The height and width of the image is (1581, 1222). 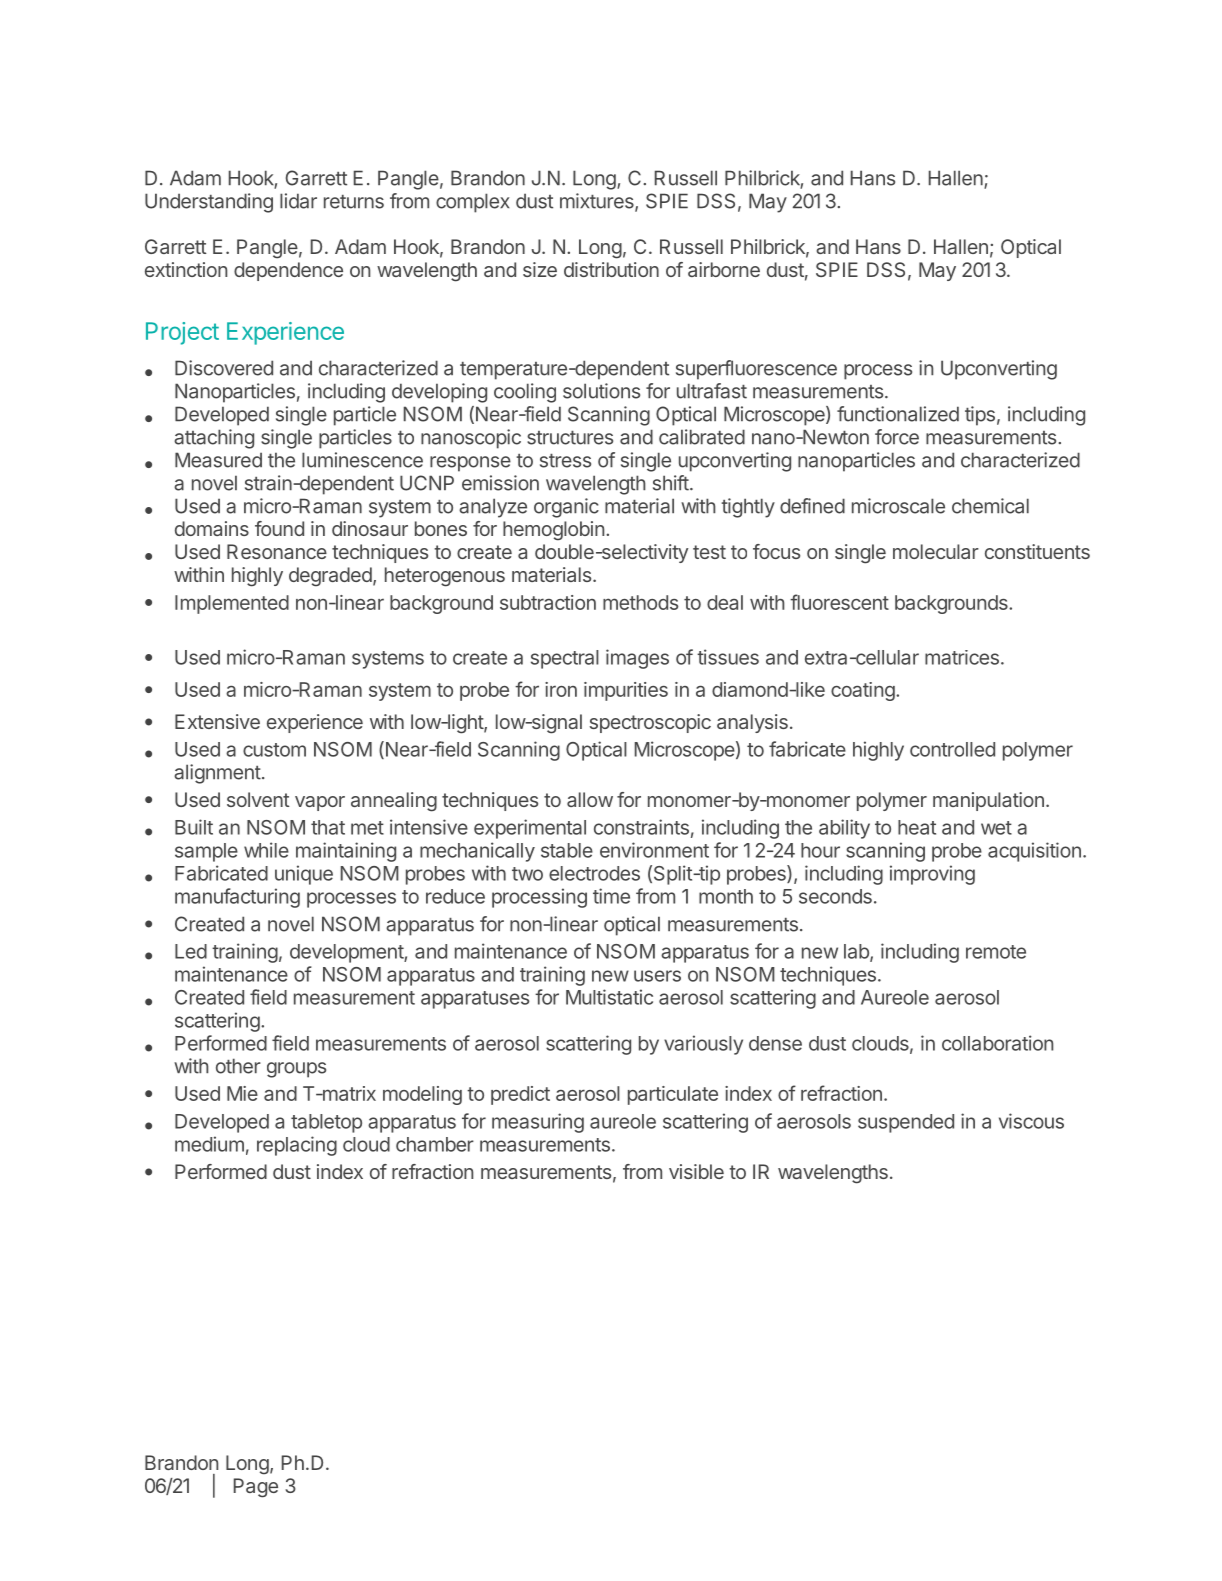 What do you see at coordinates (288, 271) in the image?
I see `dependence` at bounding box center [288, 271].
